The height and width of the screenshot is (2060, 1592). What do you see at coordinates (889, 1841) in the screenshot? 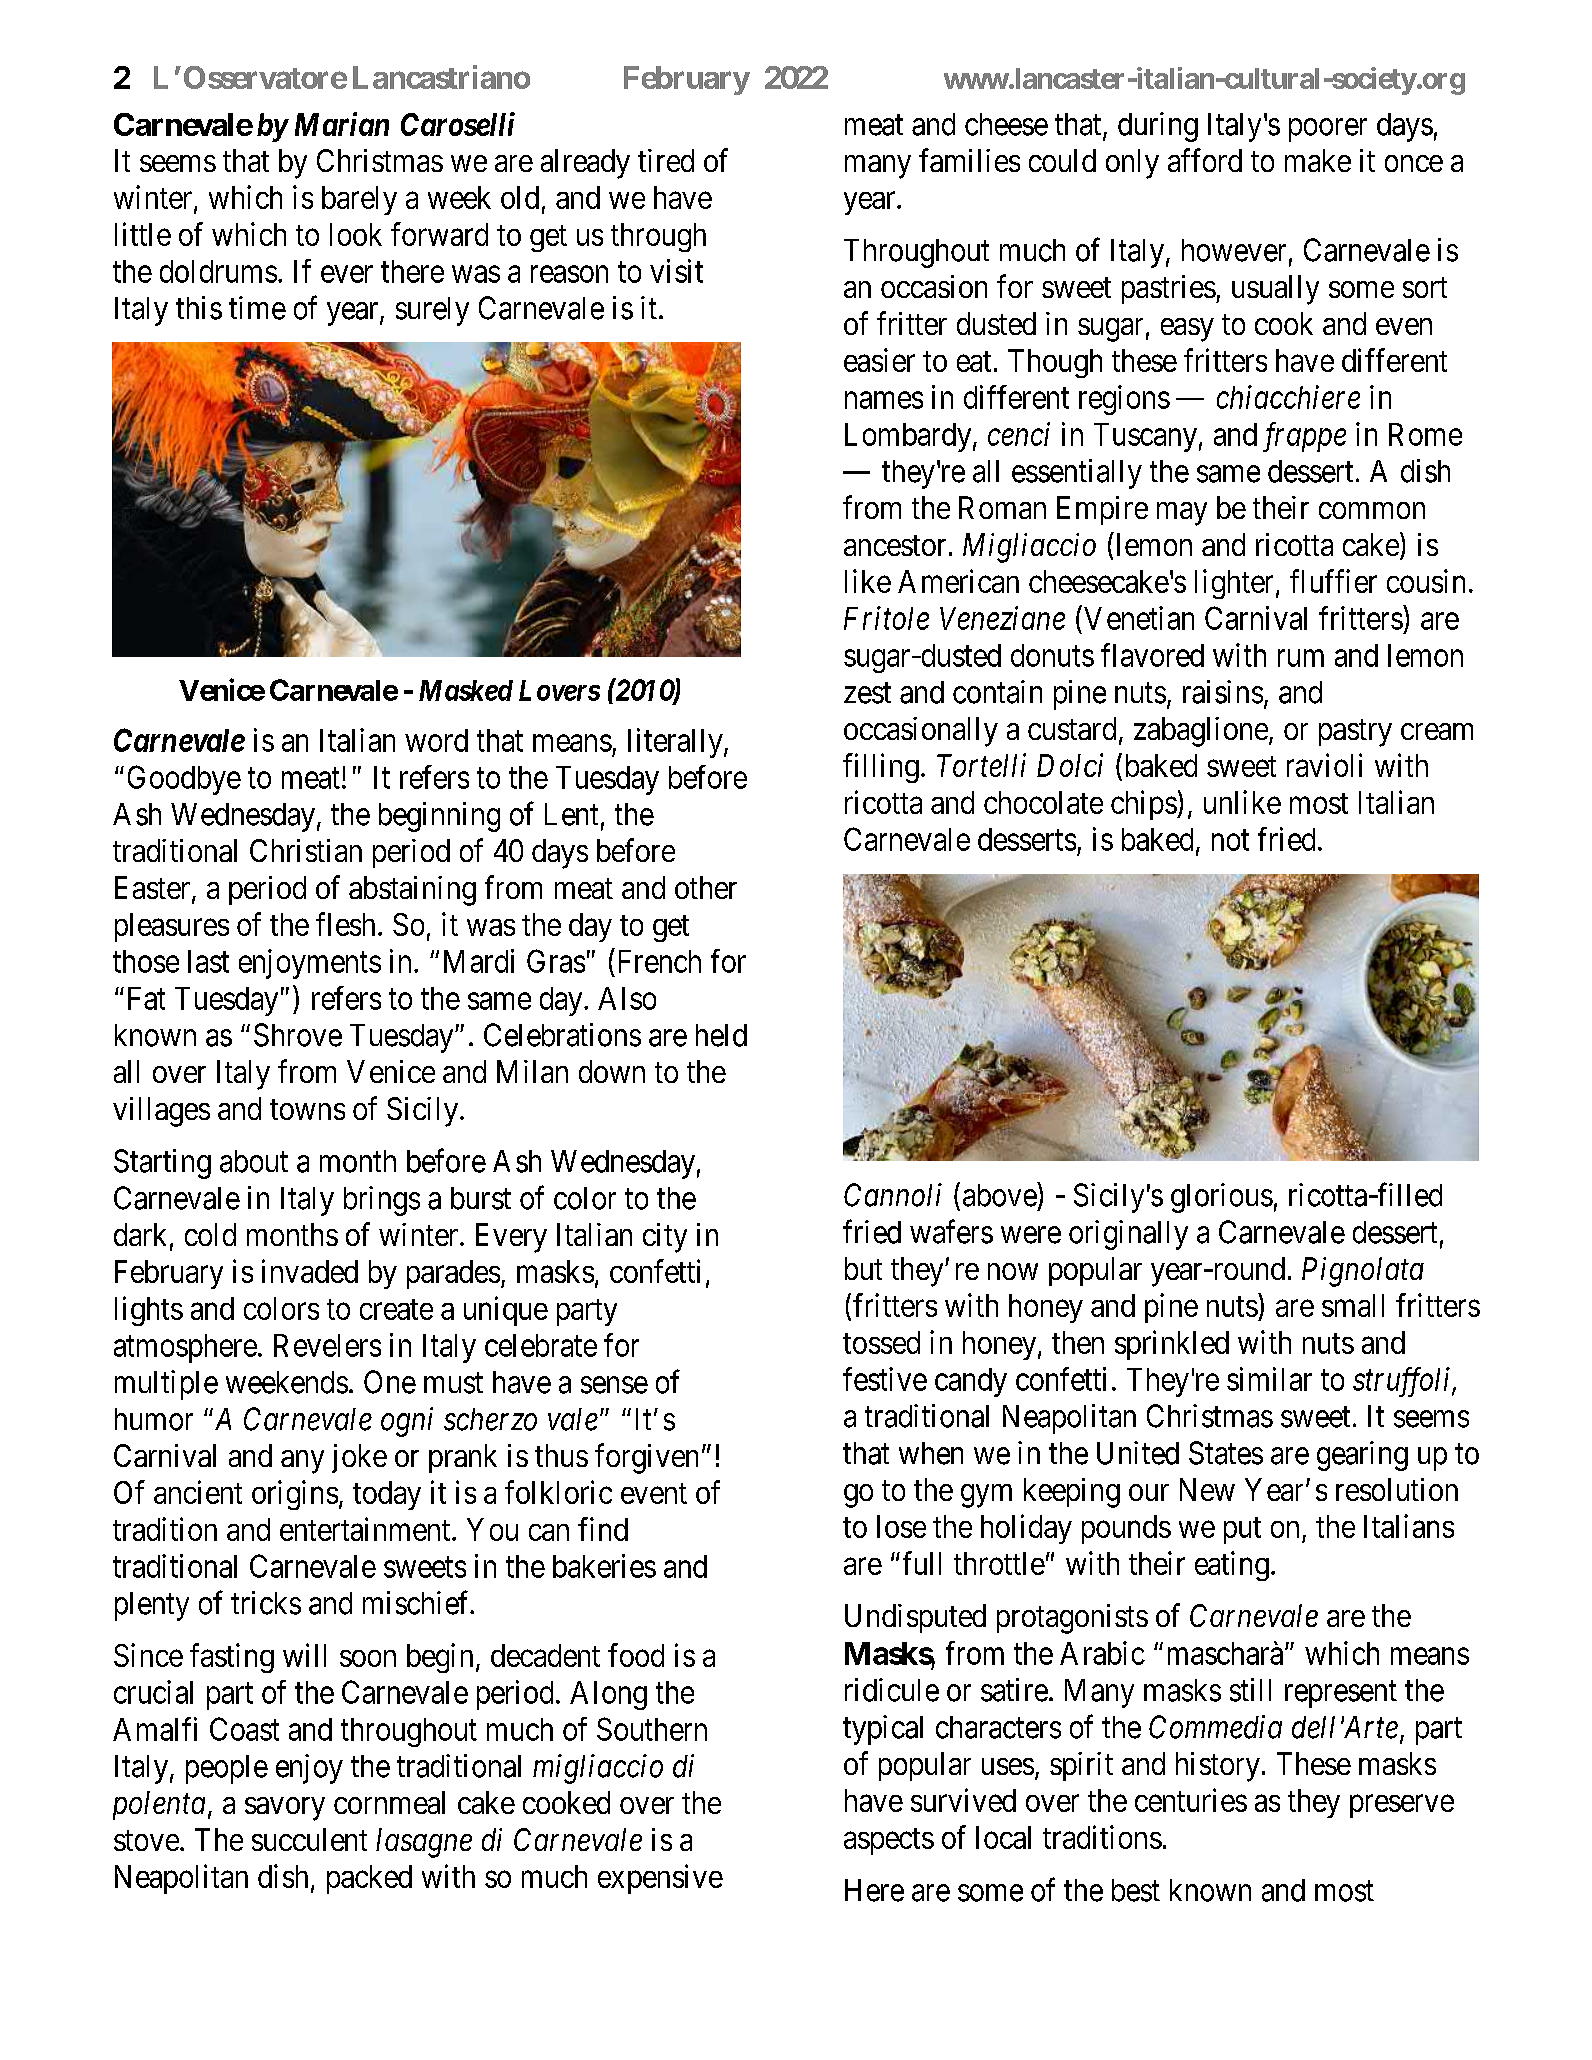
I see `aspects` at bounding box center [889, 1841].
